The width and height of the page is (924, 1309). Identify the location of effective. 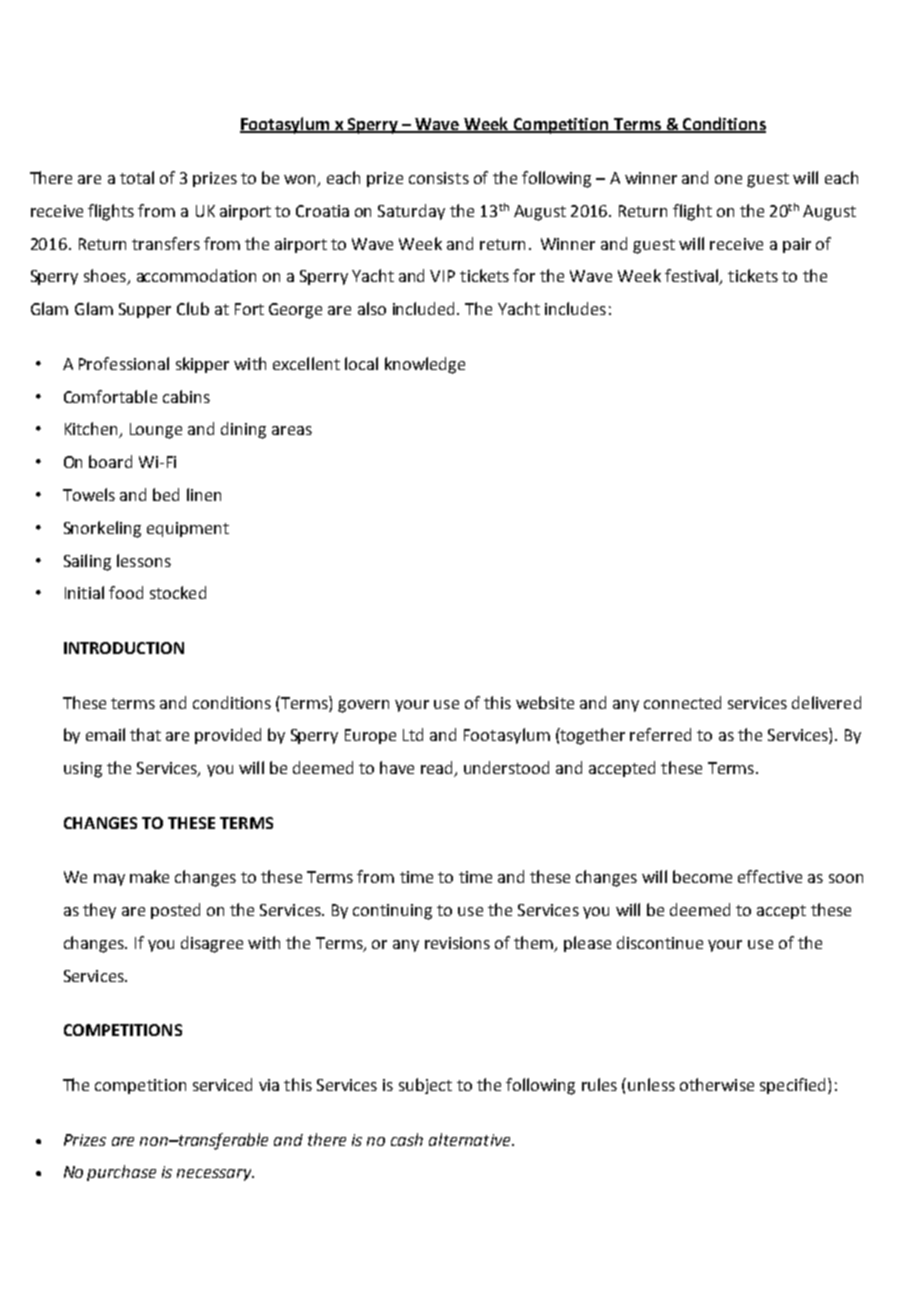
(770, 876).
